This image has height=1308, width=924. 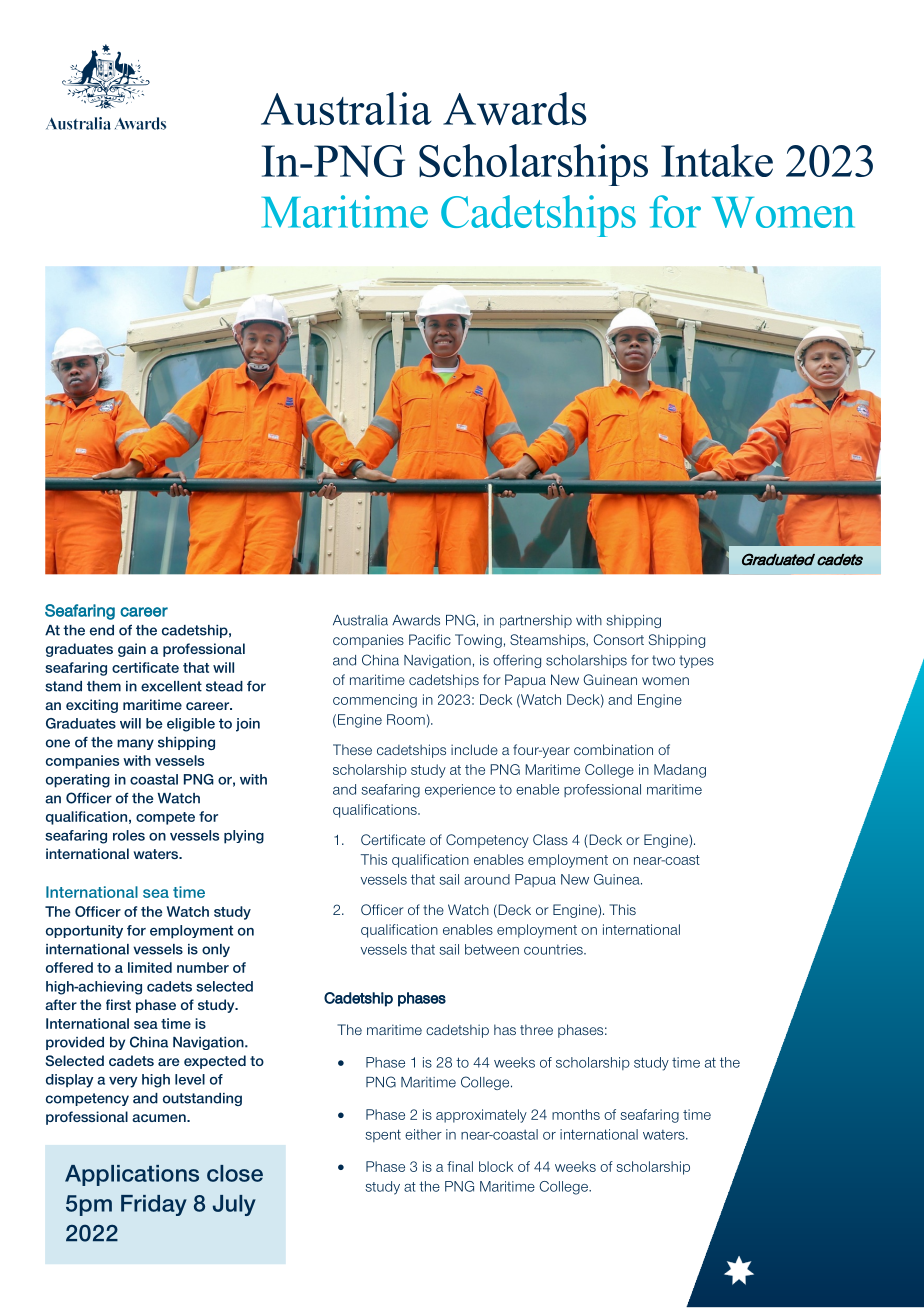 What do you see at coordinates (132, 1175) in the image?
I see `Applications` at bounding box center [132, 1175].
